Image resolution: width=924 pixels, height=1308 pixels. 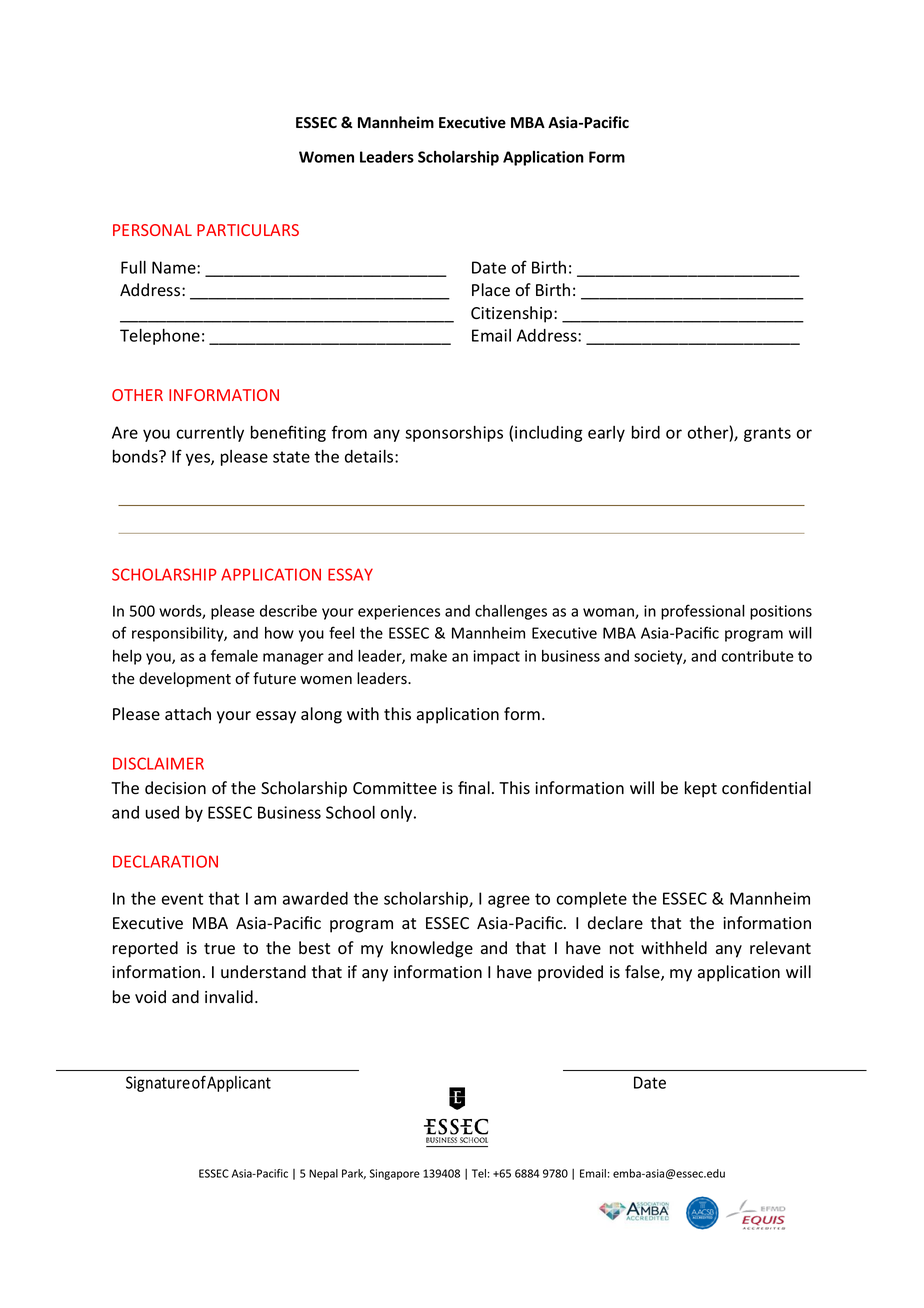 What do you see at coordinates (188, 714) in the image?
I see `attach` at bounding box center [188, 714].
